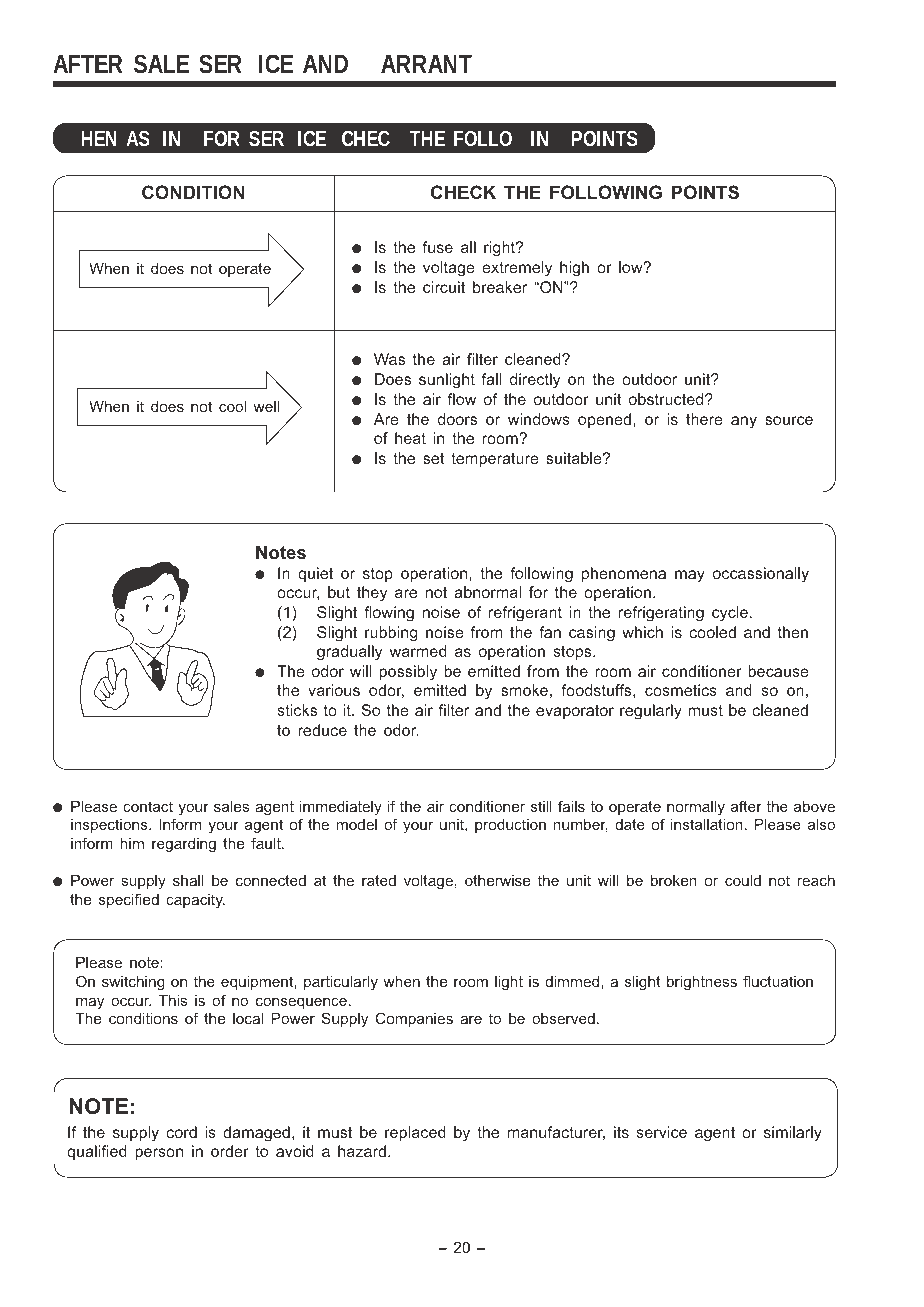 The width and height of the screenshot is (924, 1307). What do you see at coordinates (437, 247) in the screenshot?
I see `fuse` at bounding box center [437, 247].
